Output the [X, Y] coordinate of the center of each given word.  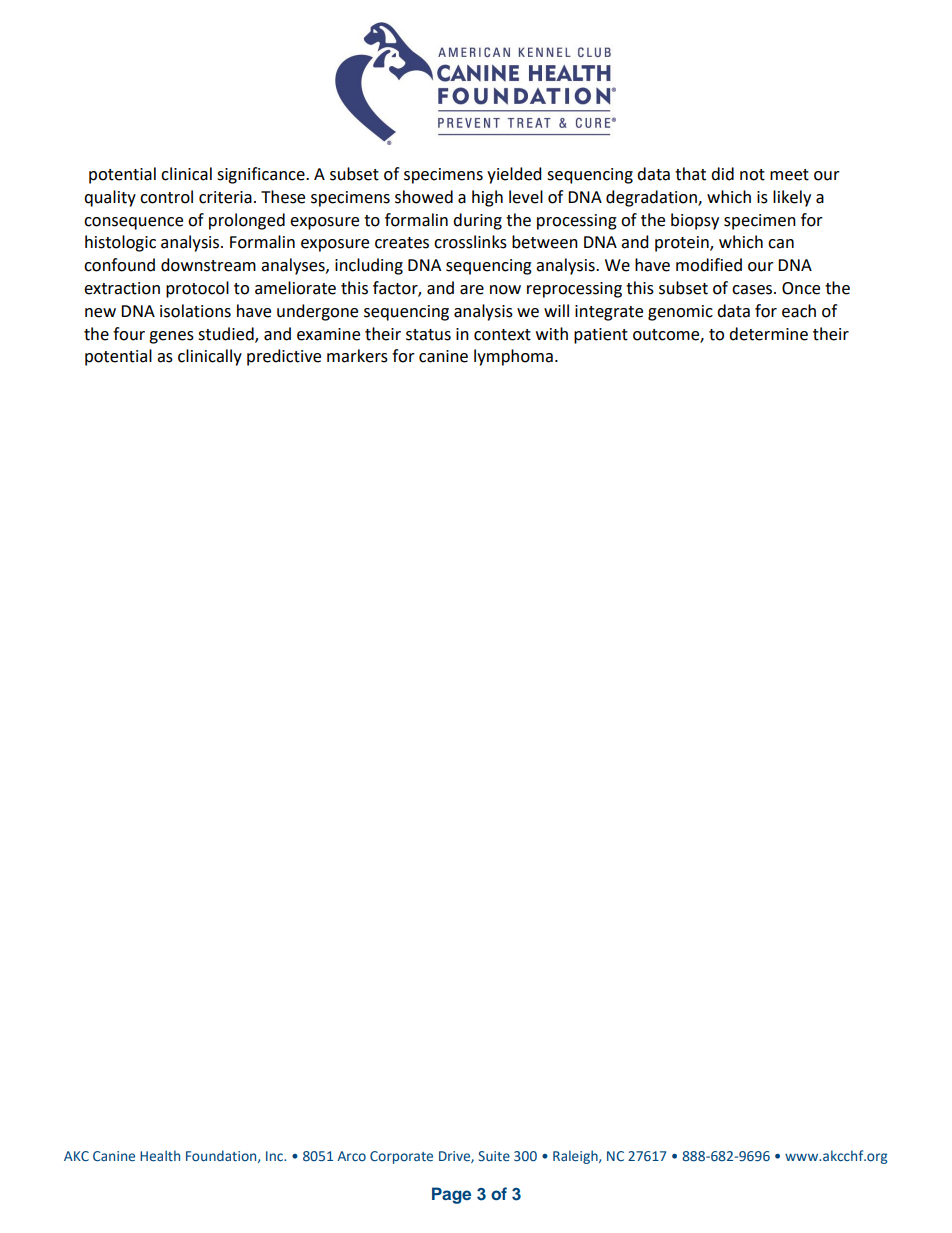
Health [160, 1155]
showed [424, 197]
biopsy [695, 221]
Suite [494, 1156]
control [166, 197]
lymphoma [513, 357]
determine [768, 334]
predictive [284, 357]
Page [451, 1195]
